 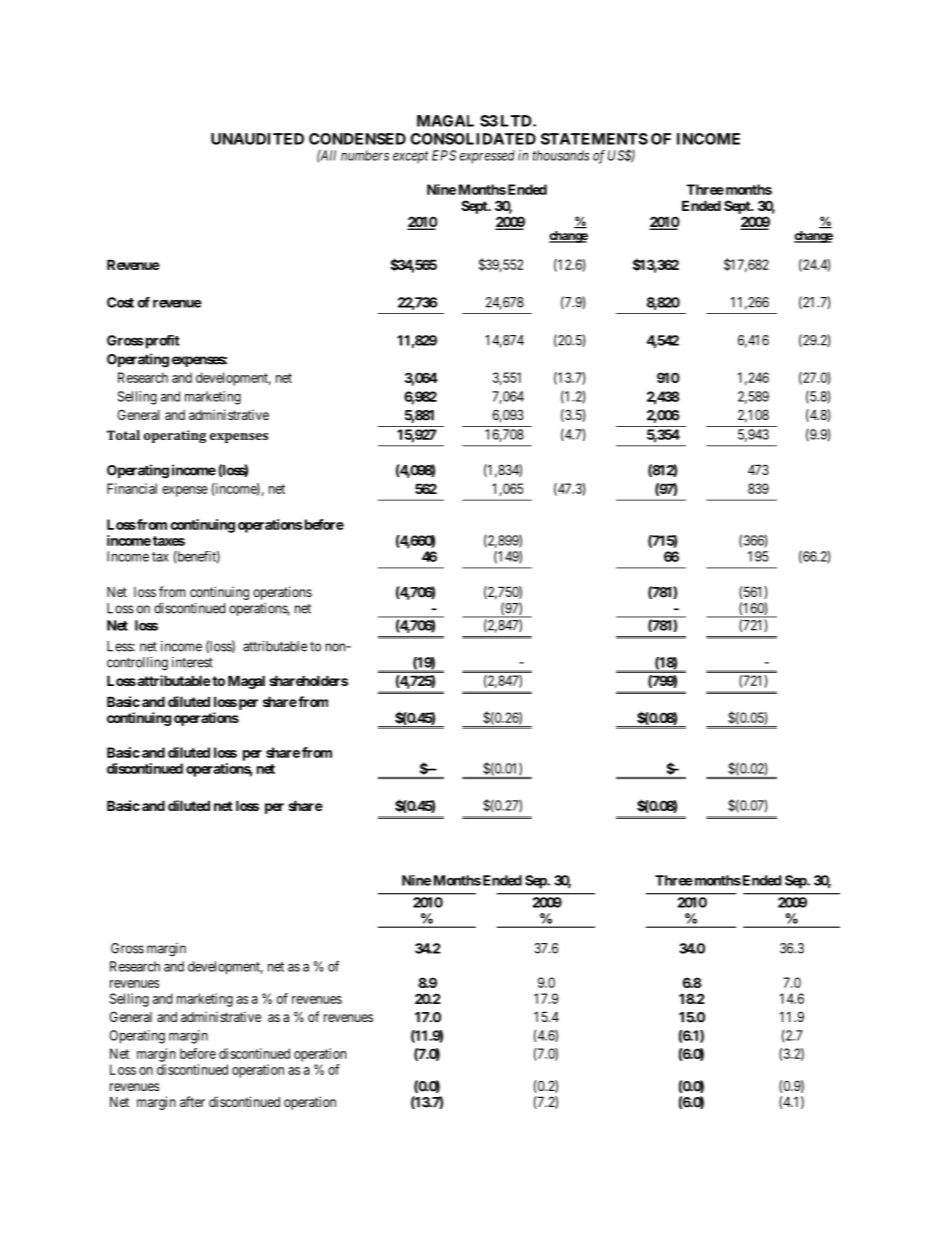 What do you see at coordinates (161, 342) in the page?
I see `profit` at bounding box center [161, 342].
